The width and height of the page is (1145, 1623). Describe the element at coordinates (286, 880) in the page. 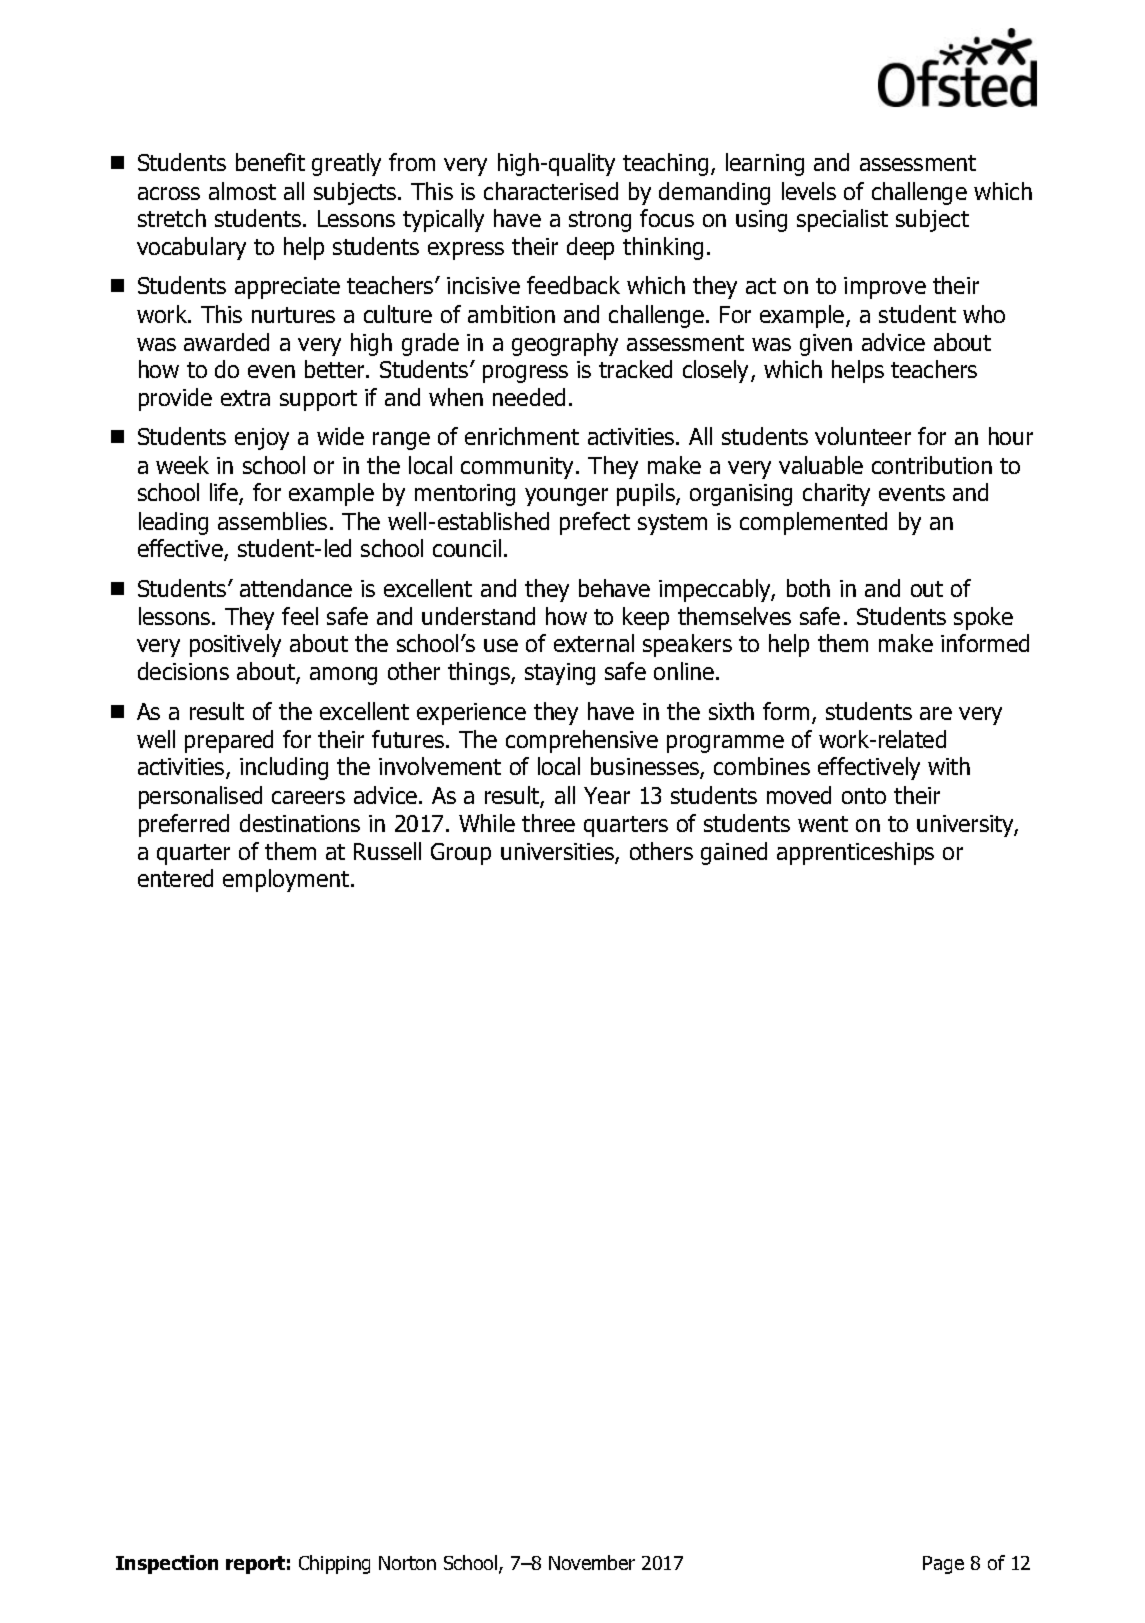

I see `employment` at that location.
